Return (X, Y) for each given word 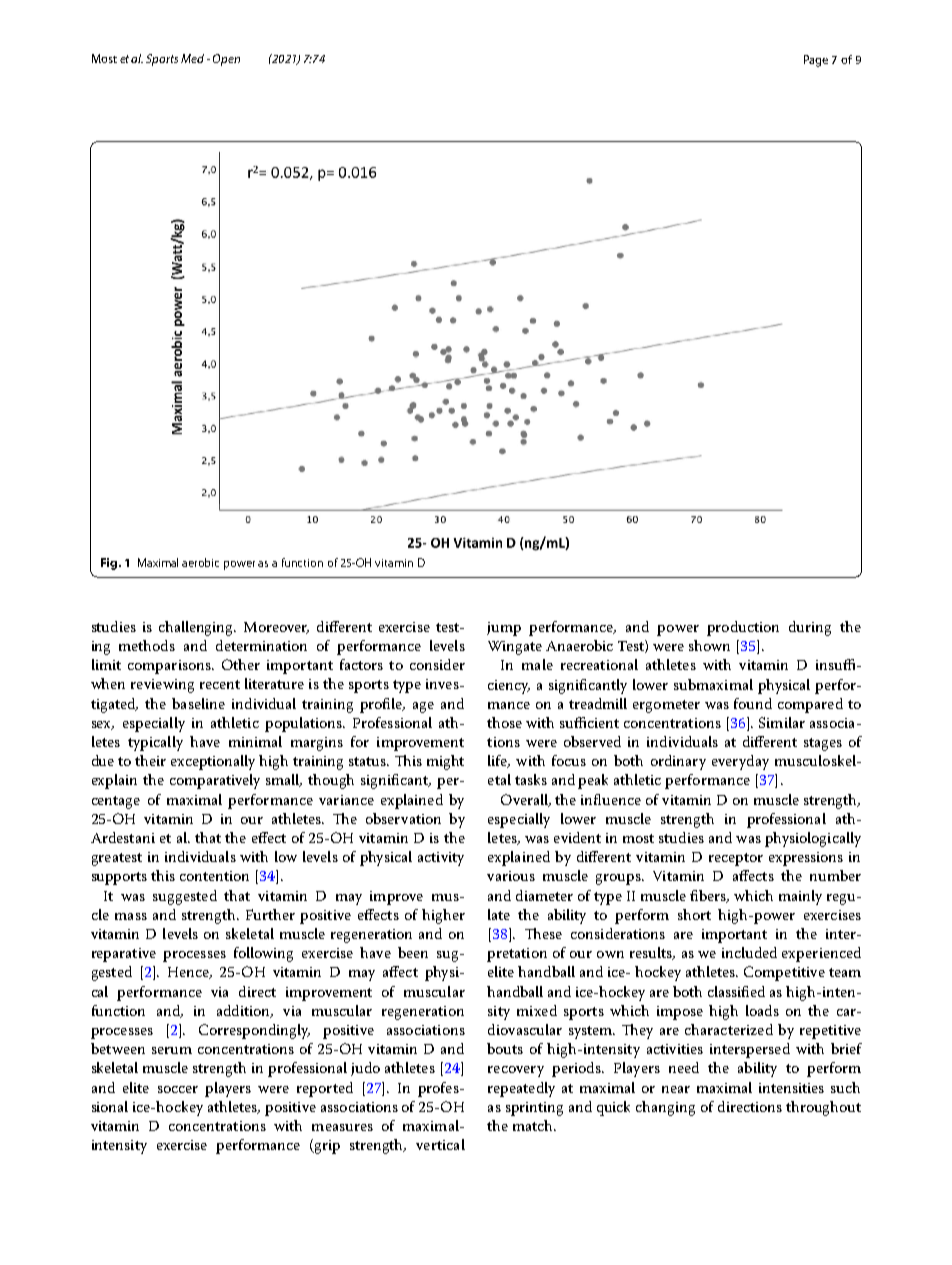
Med (192, 58)
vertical (440, 1144)
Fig (110, 564)
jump (504, 629)
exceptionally (213, 762)
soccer (178, 1089)
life (498, 761)
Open (226, 60)
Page (816, 61)
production (743, 628)
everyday (740, 762)
